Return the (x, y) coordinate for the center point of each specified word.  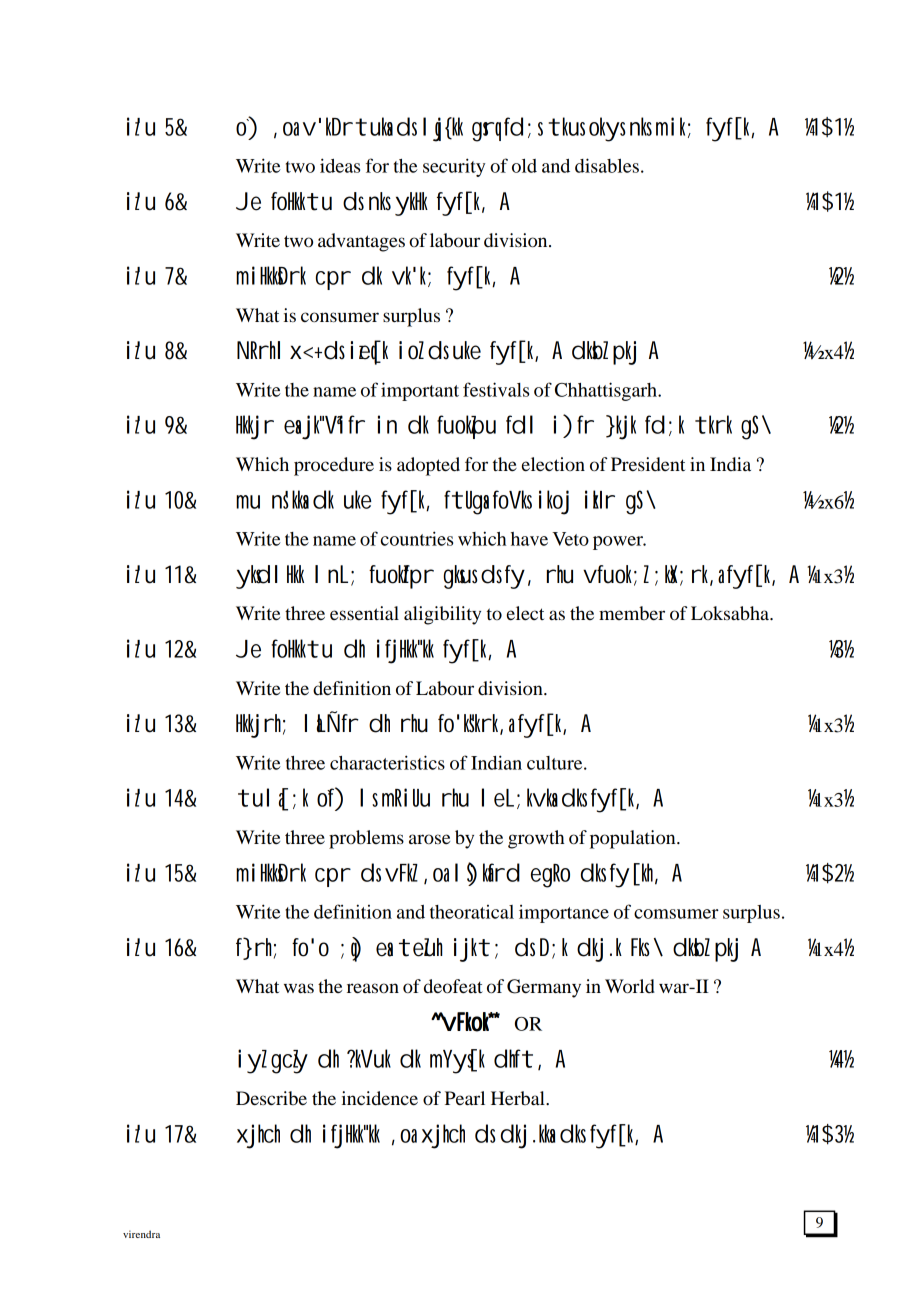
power (619, 543)
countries (417, 538)
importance (564, 914)
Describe (271, 1098)
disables (607, 165)
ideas (340, 165)
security (454, 167)
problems (366, 839)
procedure (334, 466)
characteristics (387, 762)
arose (429, 839)
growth (536, 839)
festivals (496, 389)
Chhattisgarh (607, 391)
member (632, 613)
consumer (340, 317)
